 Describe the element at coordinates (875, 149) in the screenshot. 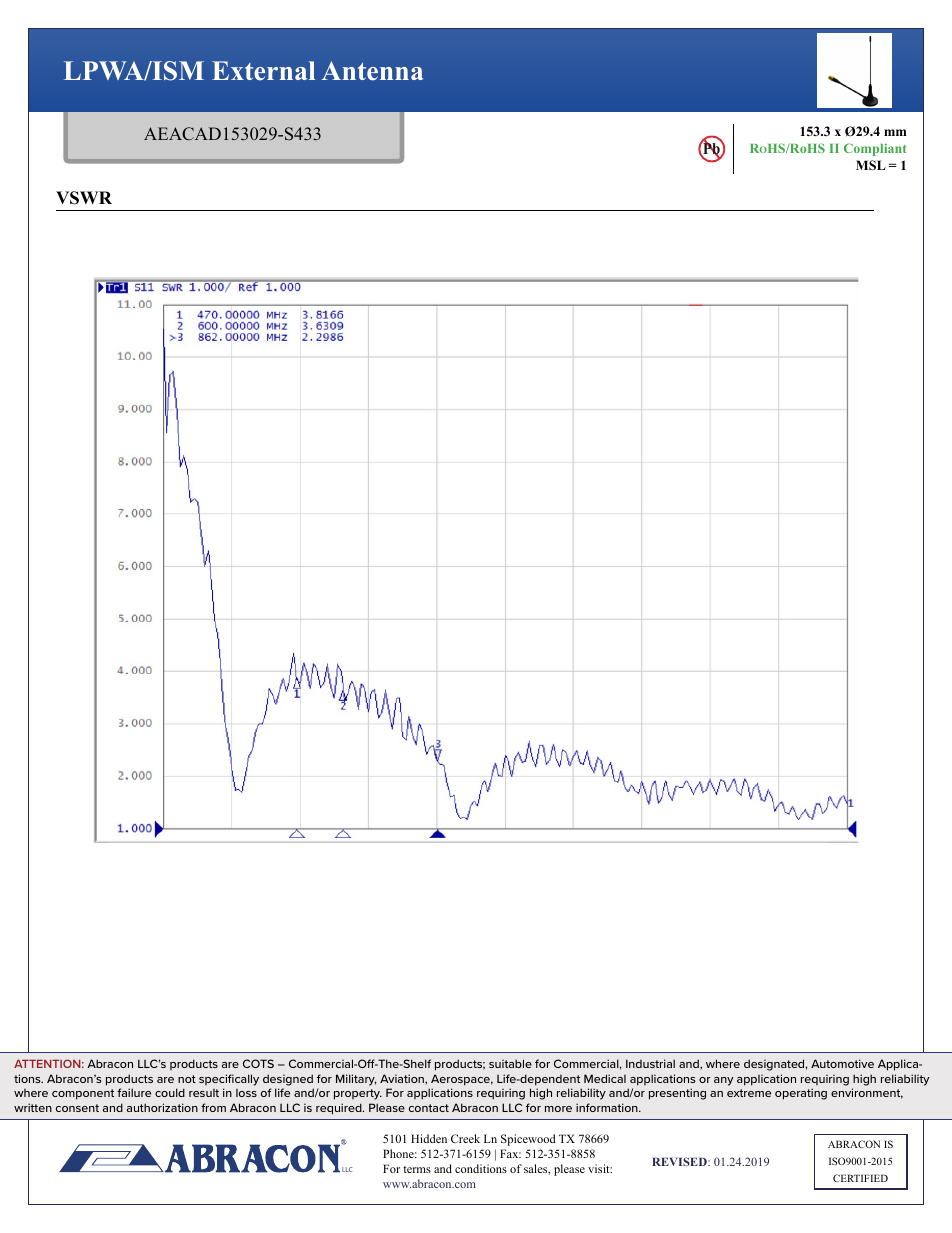

I see `Compliant` at that location.
